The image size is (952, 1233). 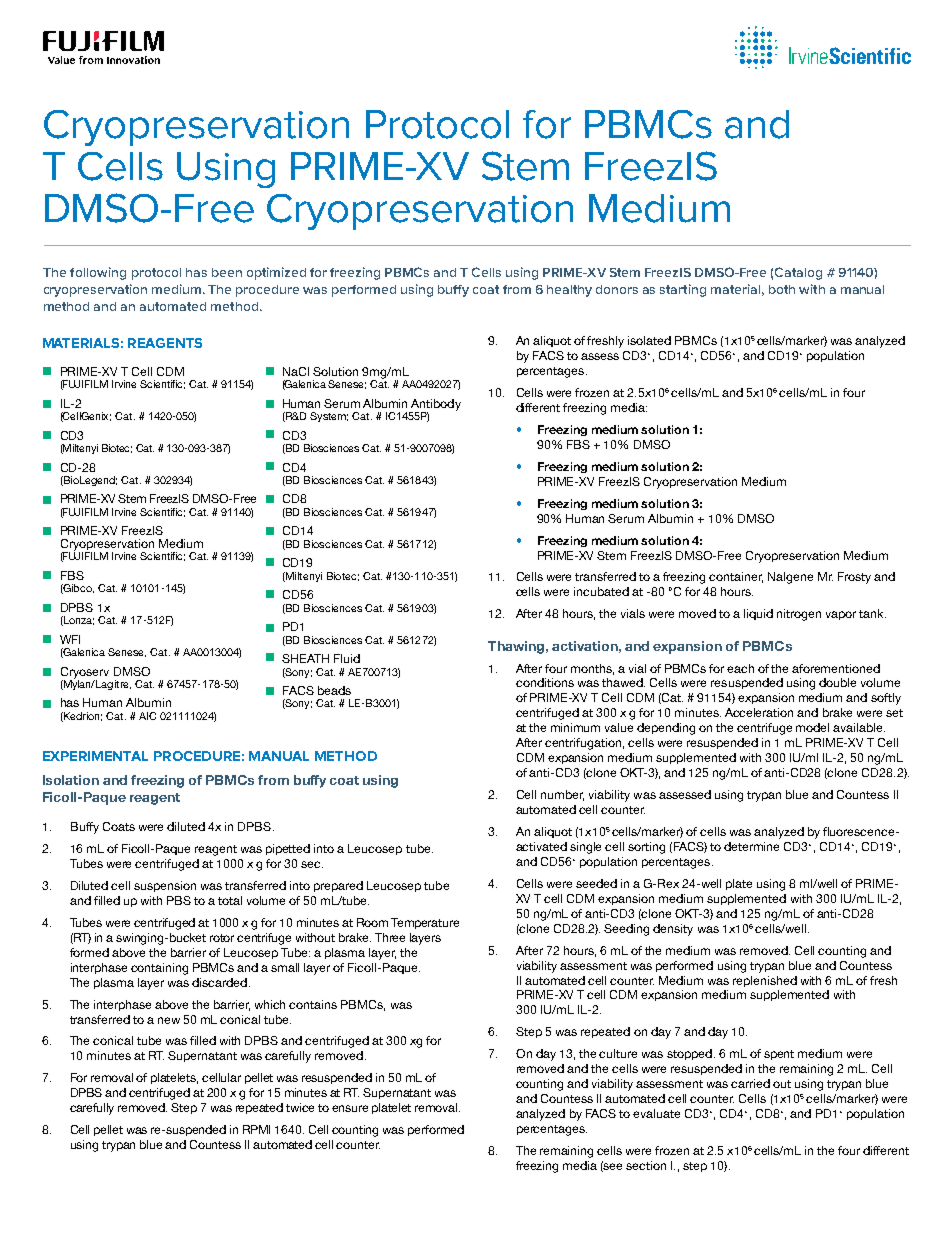 What do you see at coordinates (545, 682) in the screenshot?
I see `conditions` at bounding box center [545, 682].
